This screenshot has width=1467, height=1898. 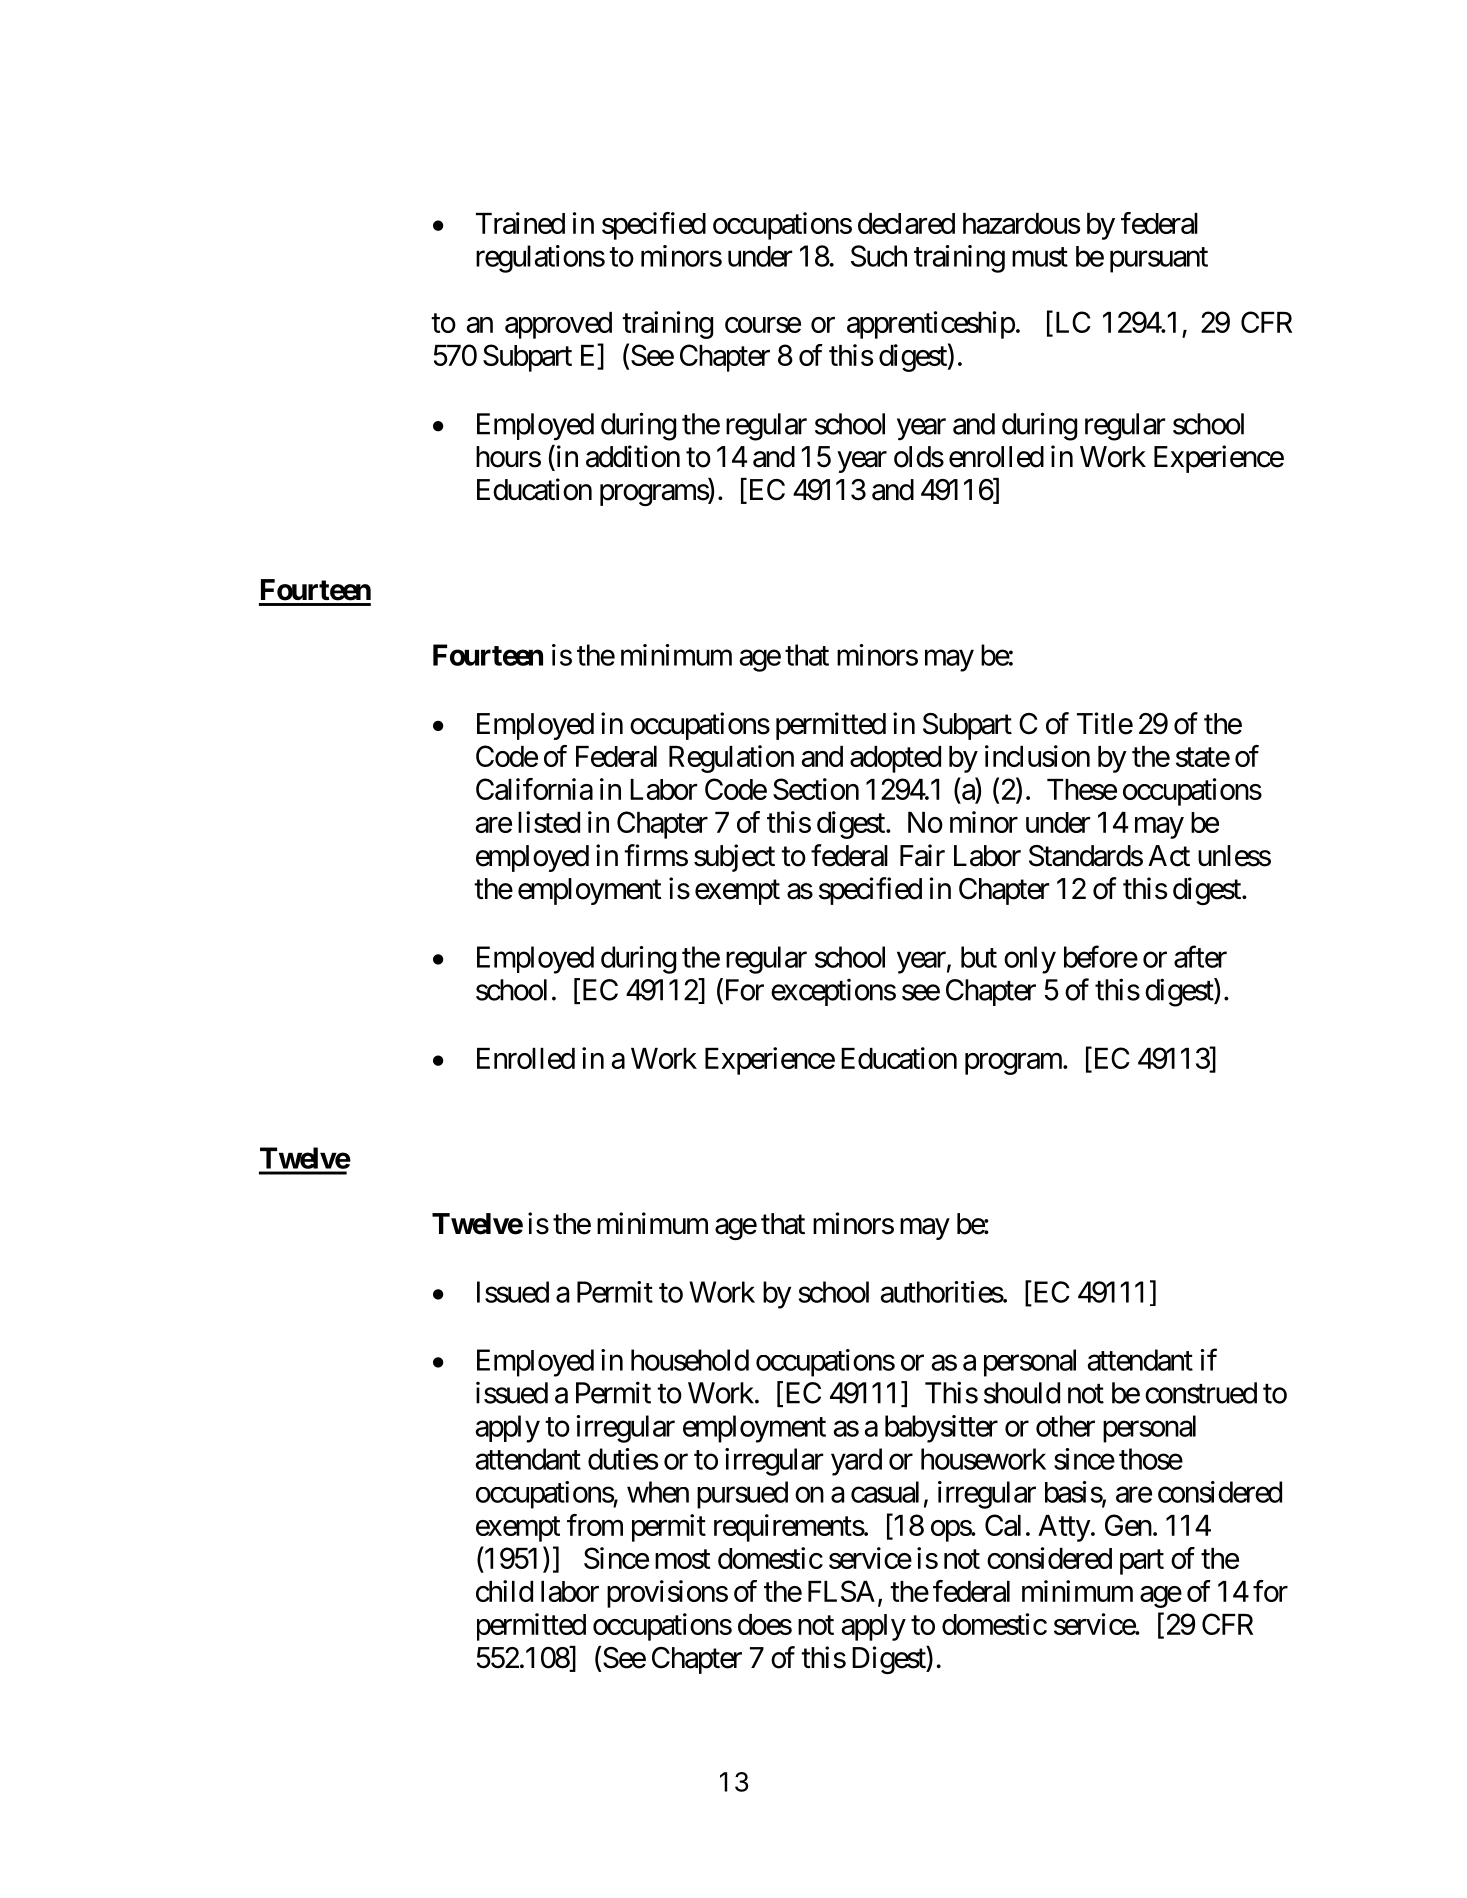 I want to click on but, so click(x=979, y=957).
